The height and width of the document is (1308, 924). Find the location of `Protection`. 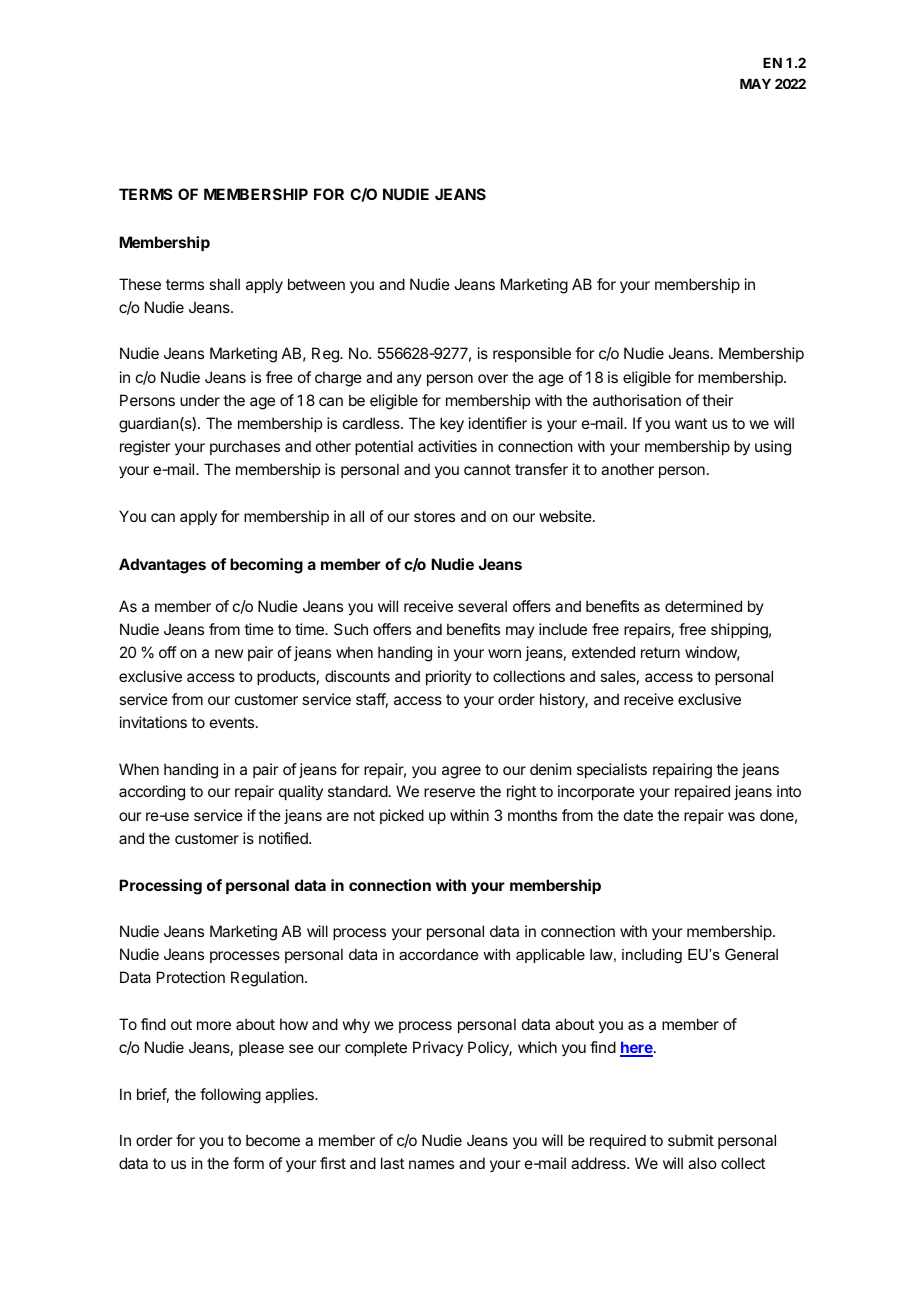

Protection is located at coordinates (191, 977).
